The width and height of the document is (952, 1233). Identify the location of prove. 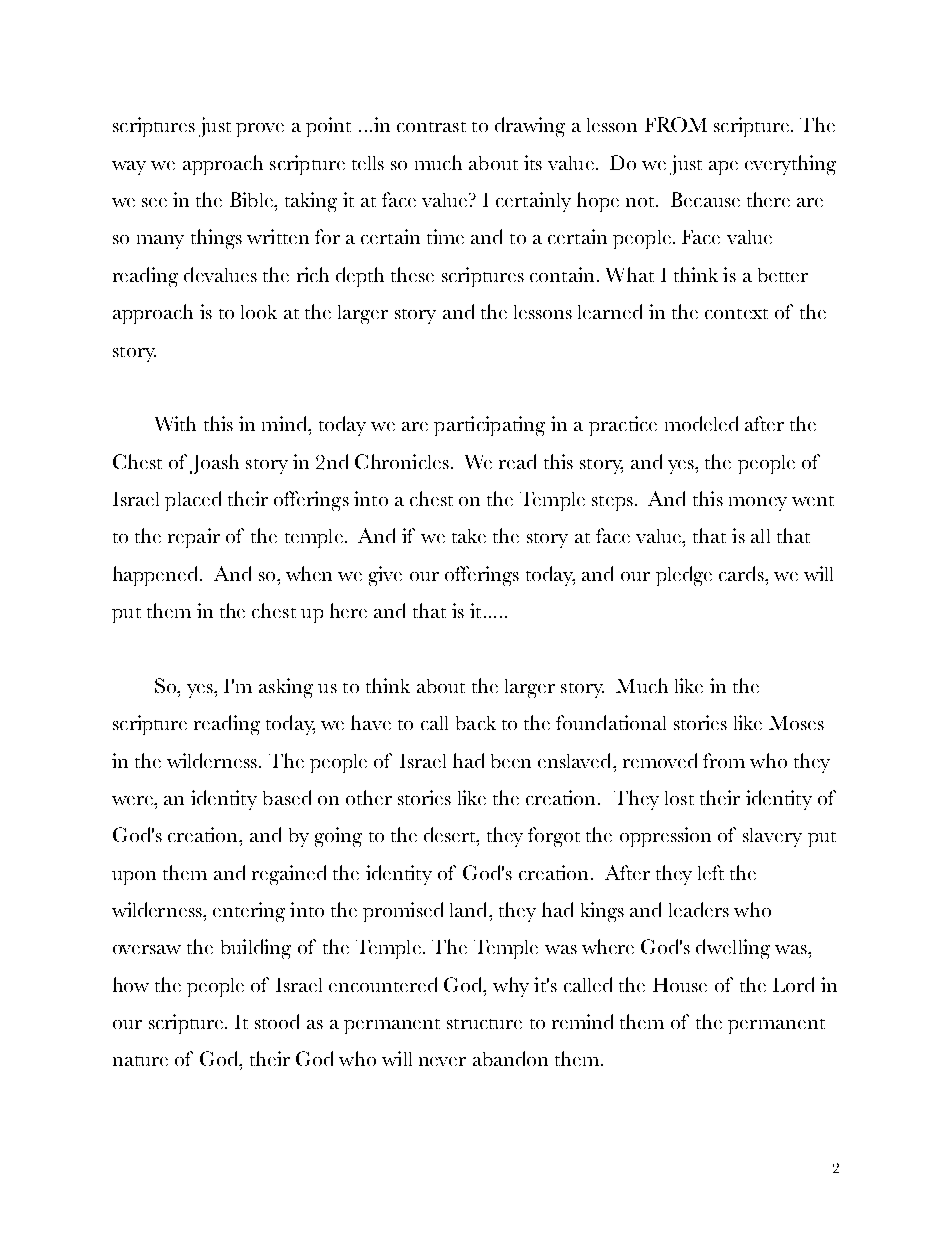
(260, 130).
